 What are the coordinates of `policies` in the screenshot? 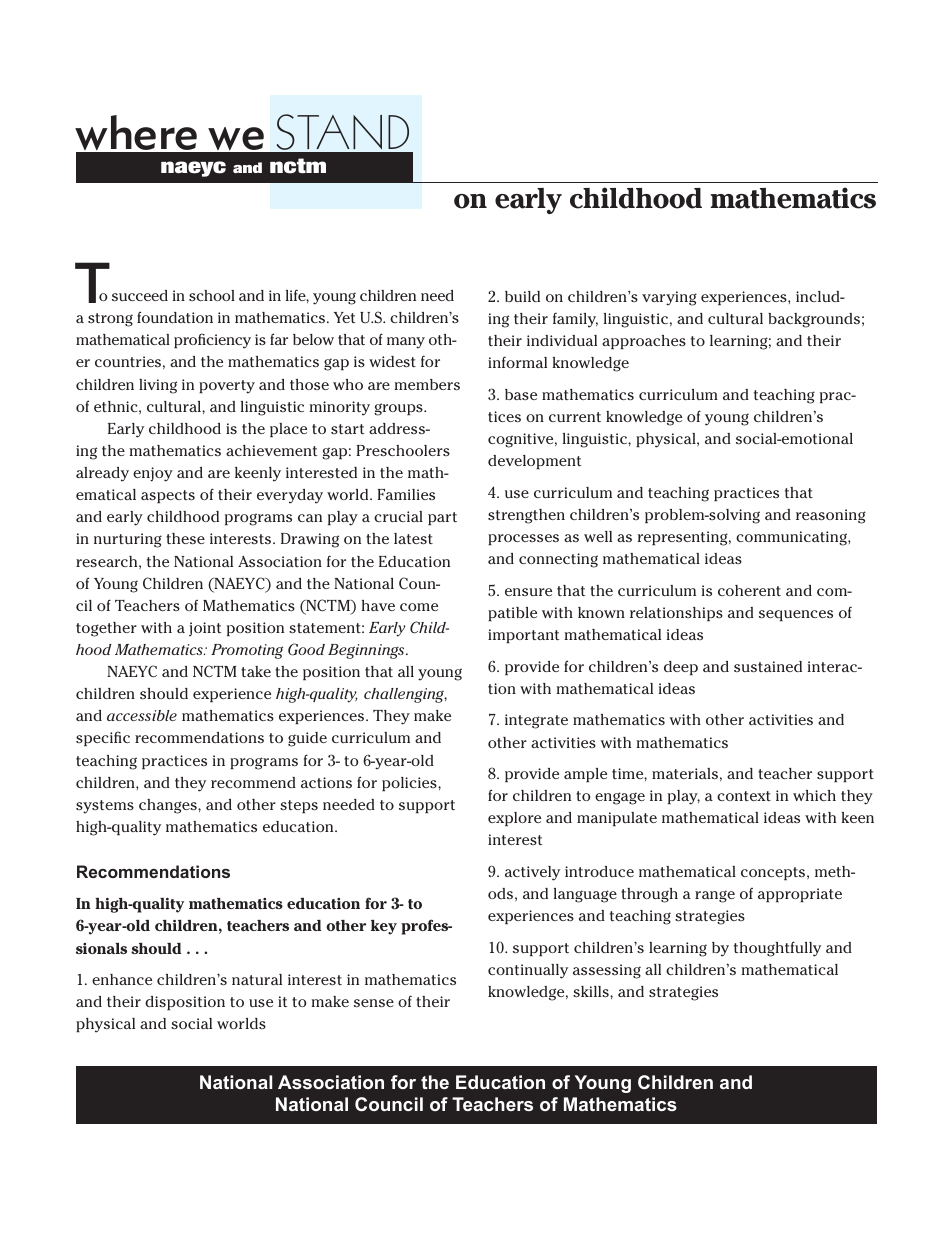 It's located at (410, 784).
